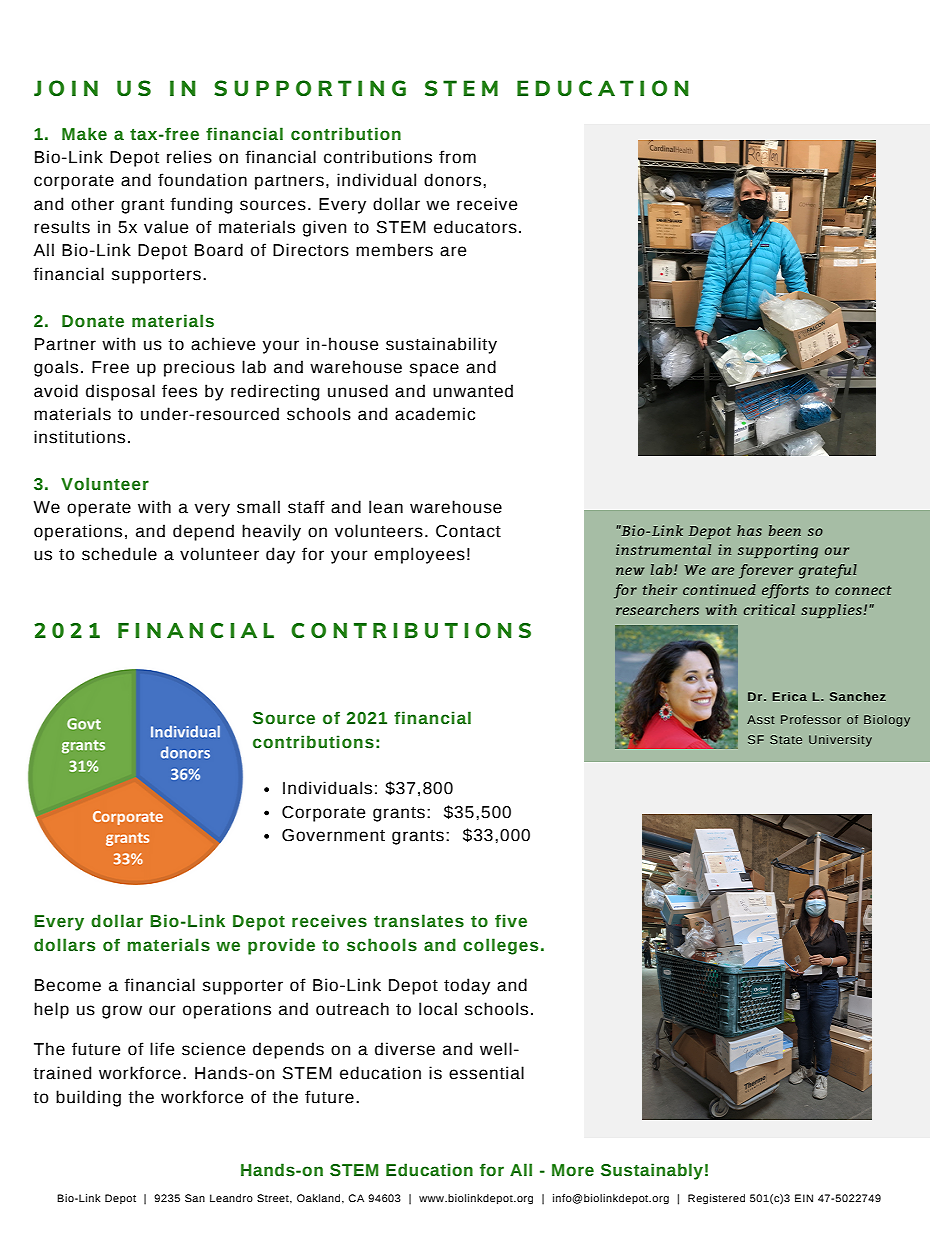  Describe the element at coordinates (179, 391) in the image. I see `fees` at that location.
